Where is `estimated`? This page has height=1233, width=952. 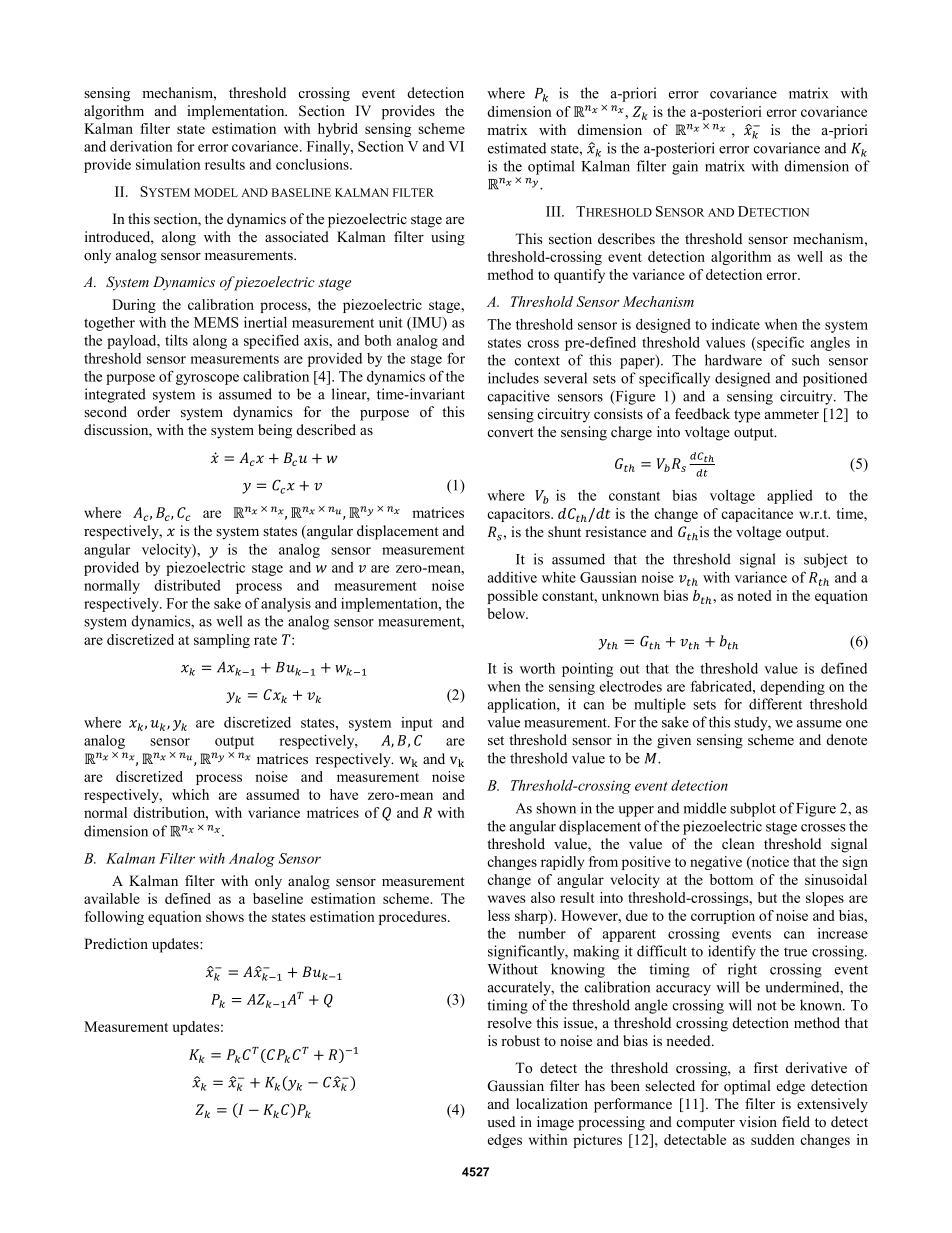 estimated is located at coordinates (517, 148).
